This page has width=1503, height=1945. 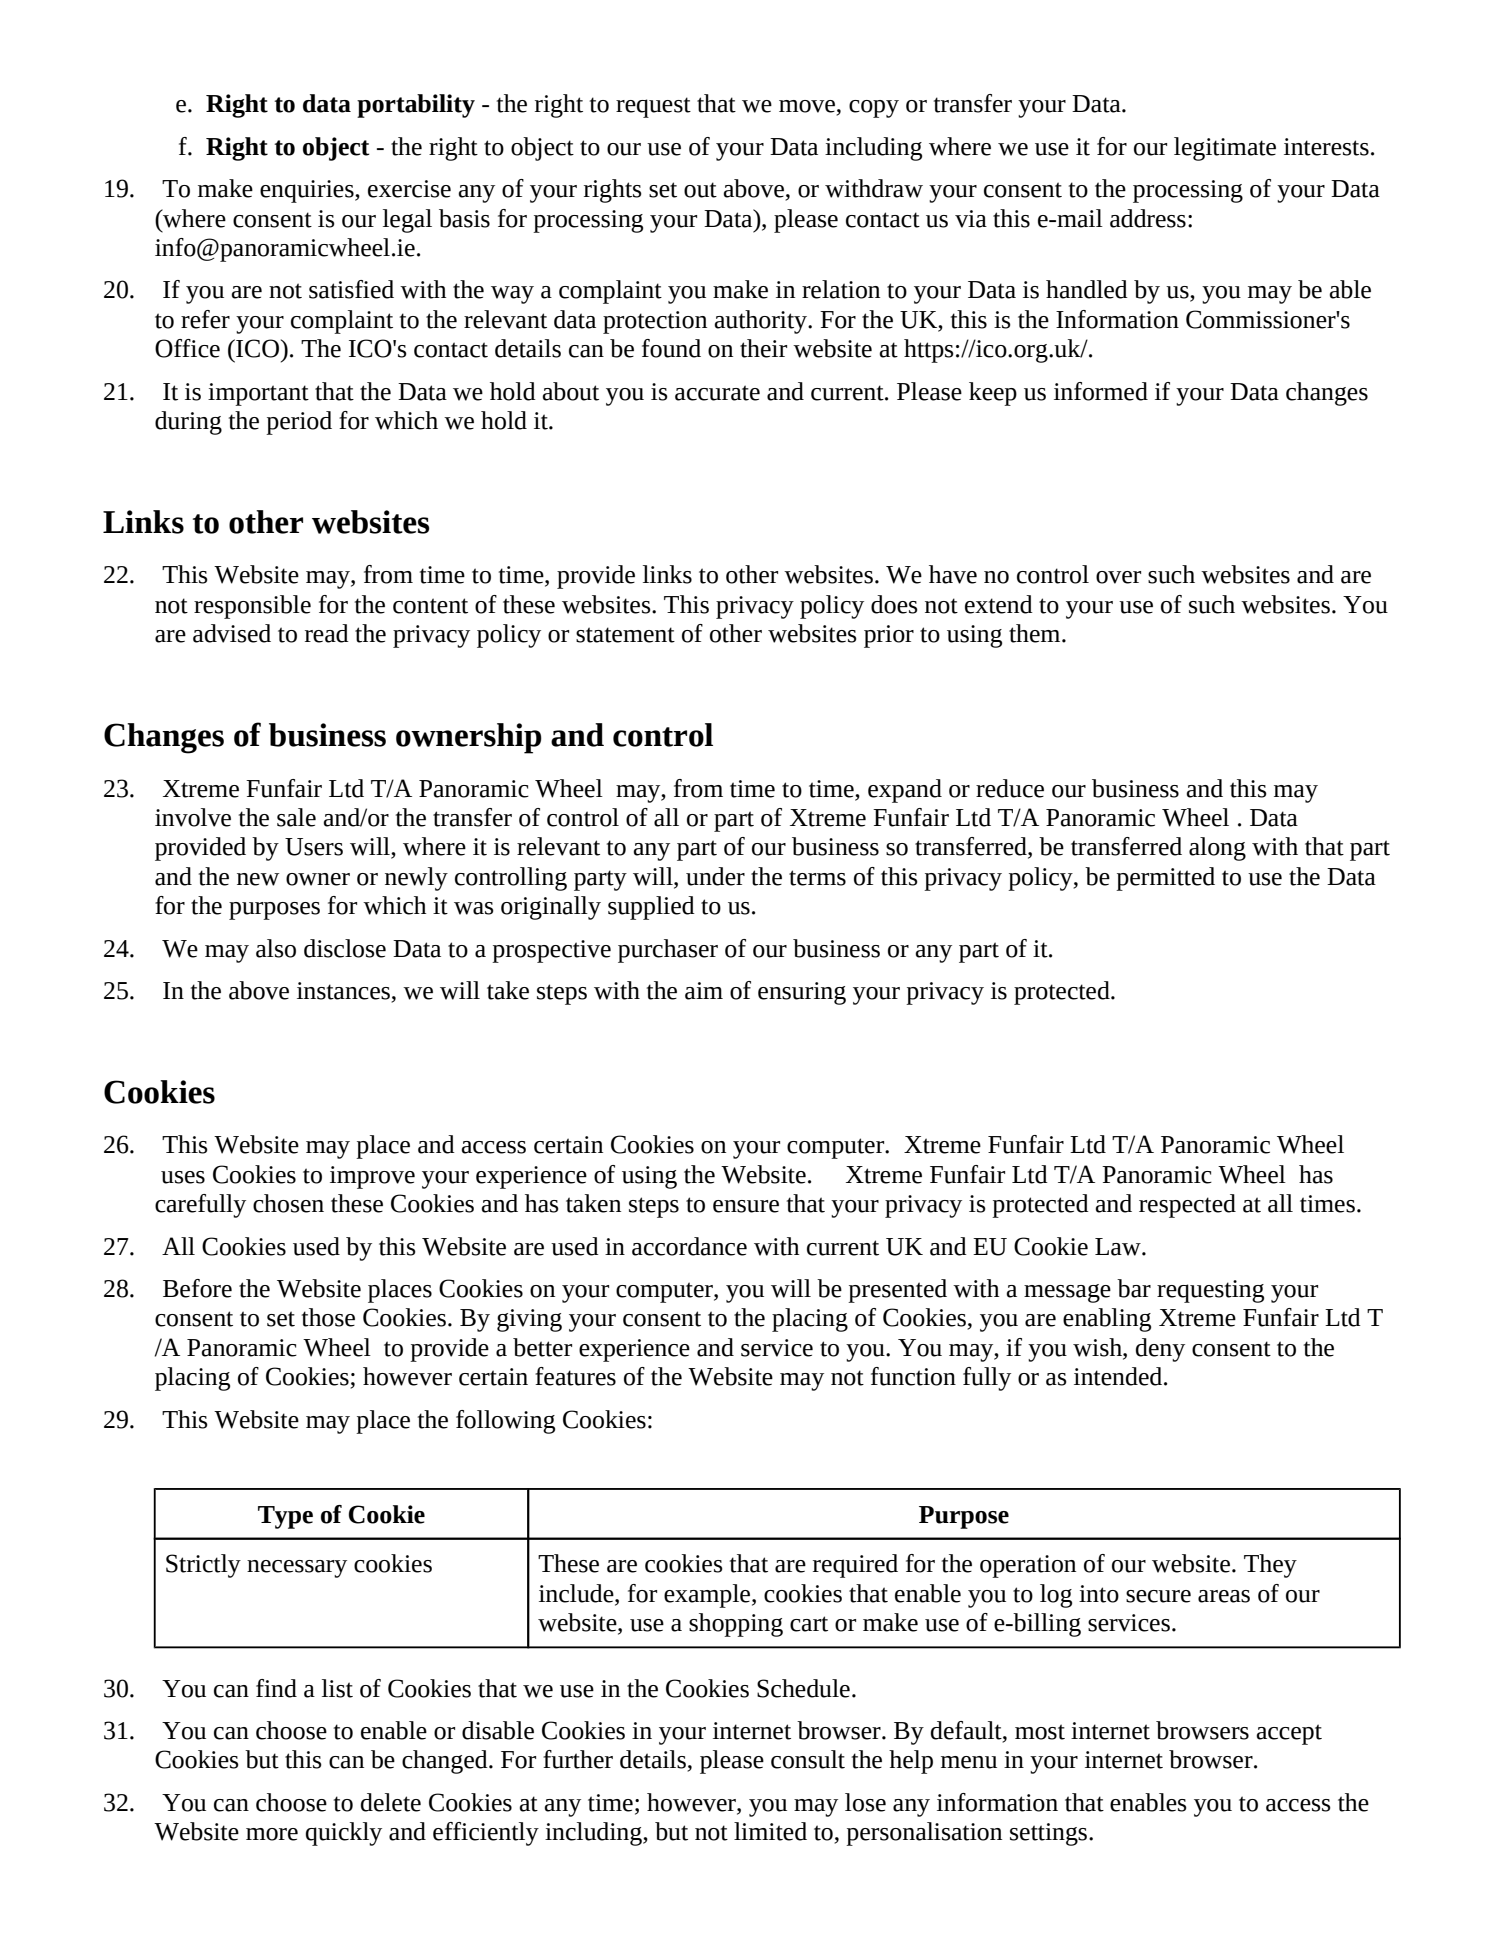 I want to click on ensuring, so click(x=802, y=993).
